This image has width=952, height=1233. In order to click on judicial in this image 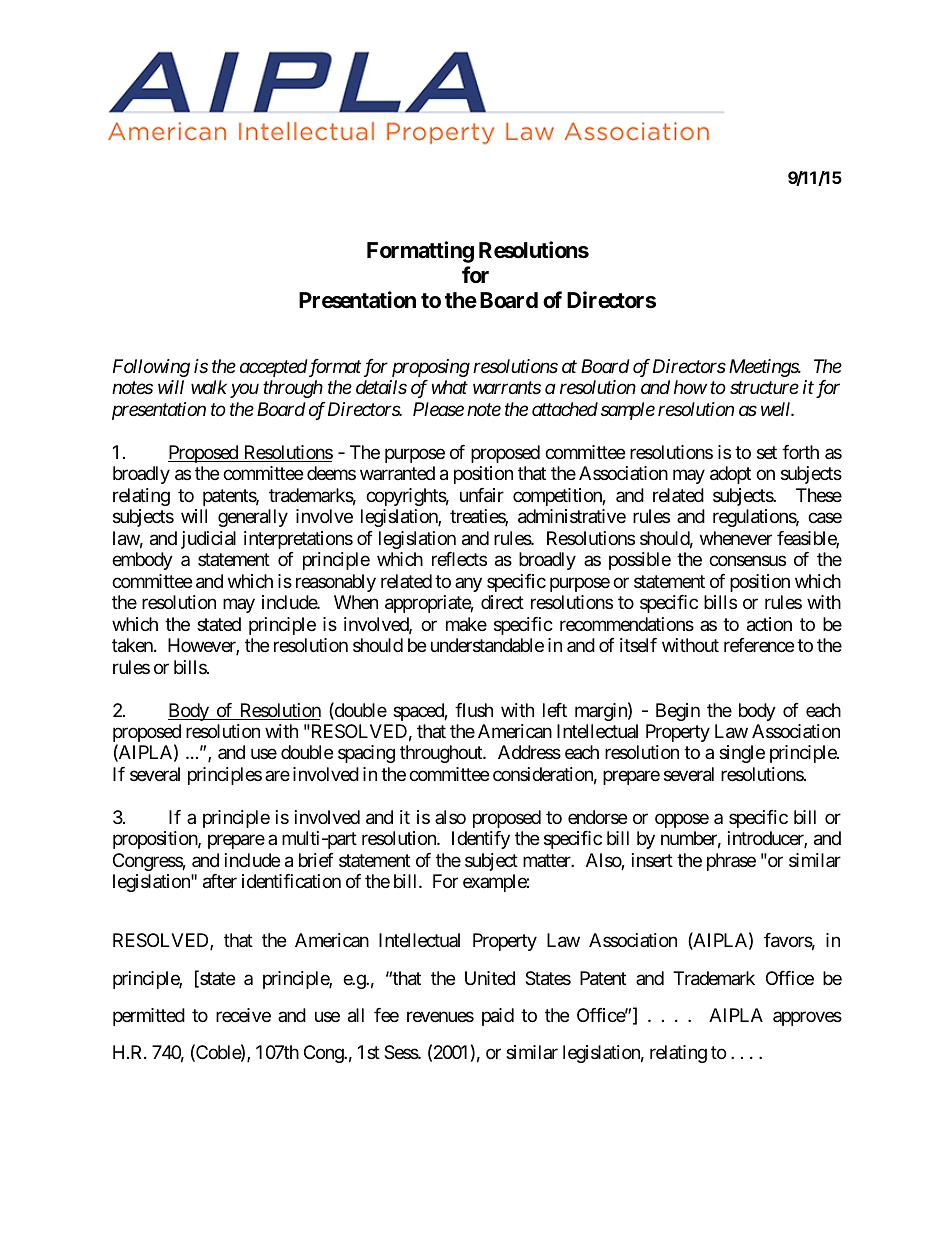, I will do `click(208, 540)`.
